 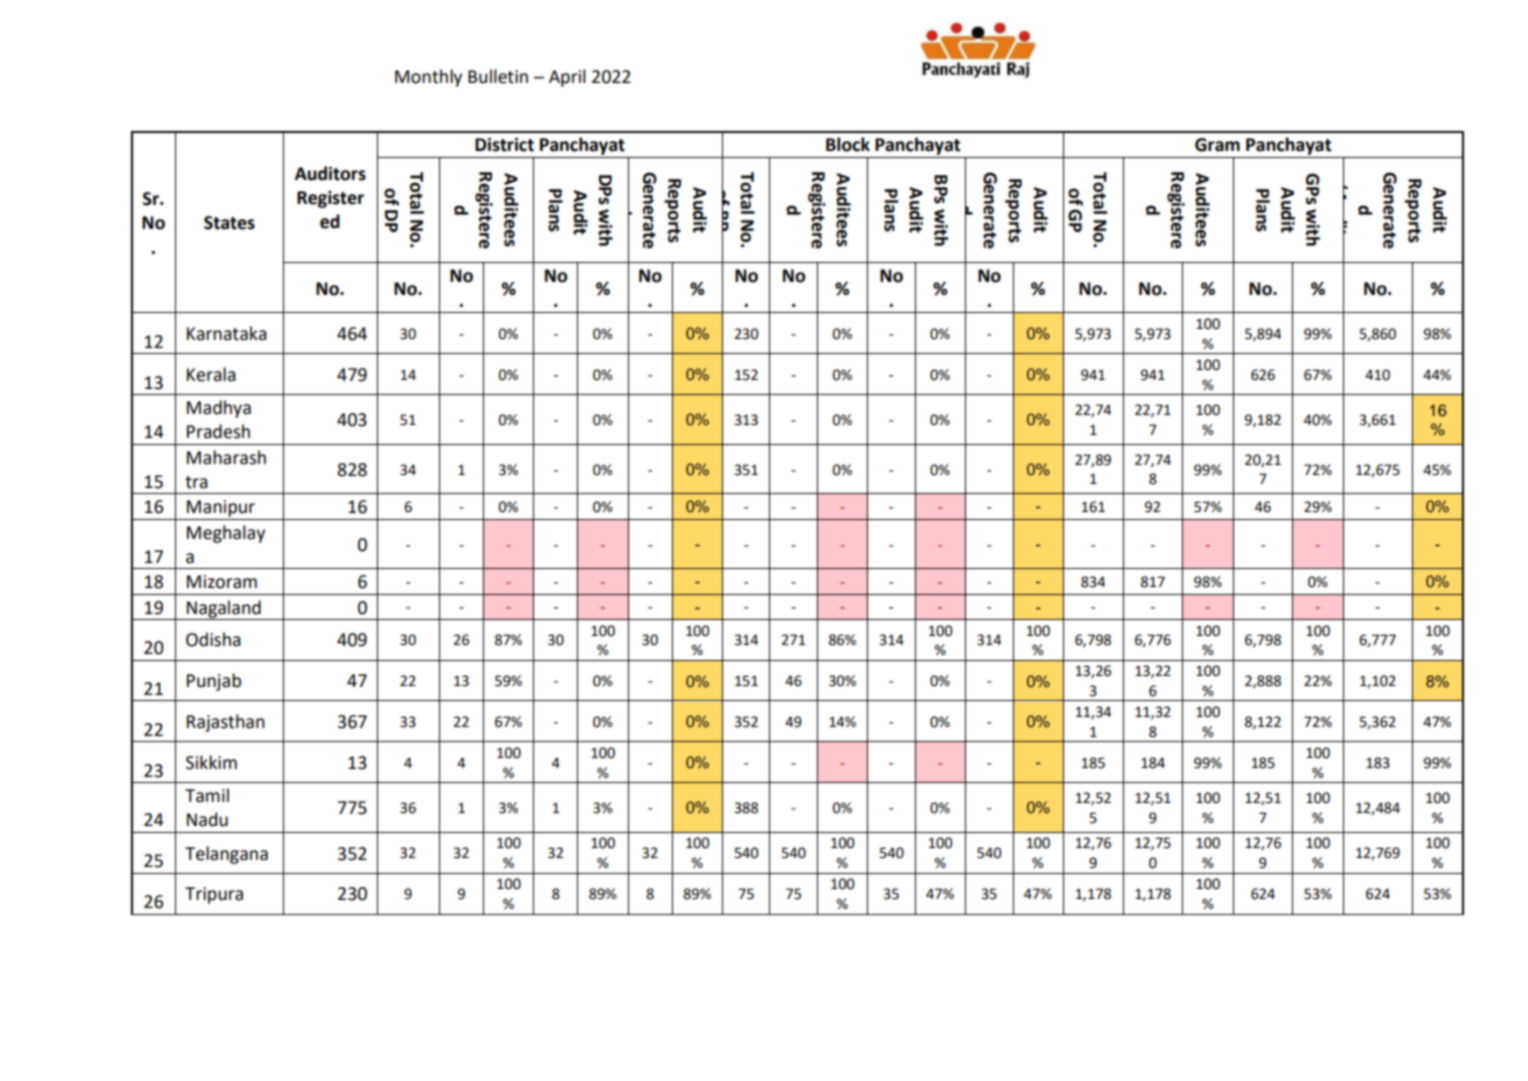 What do you see at coordinates (227, 333) in the screenshot?
I see `Karnataka` at bounding box center [227, 333].
